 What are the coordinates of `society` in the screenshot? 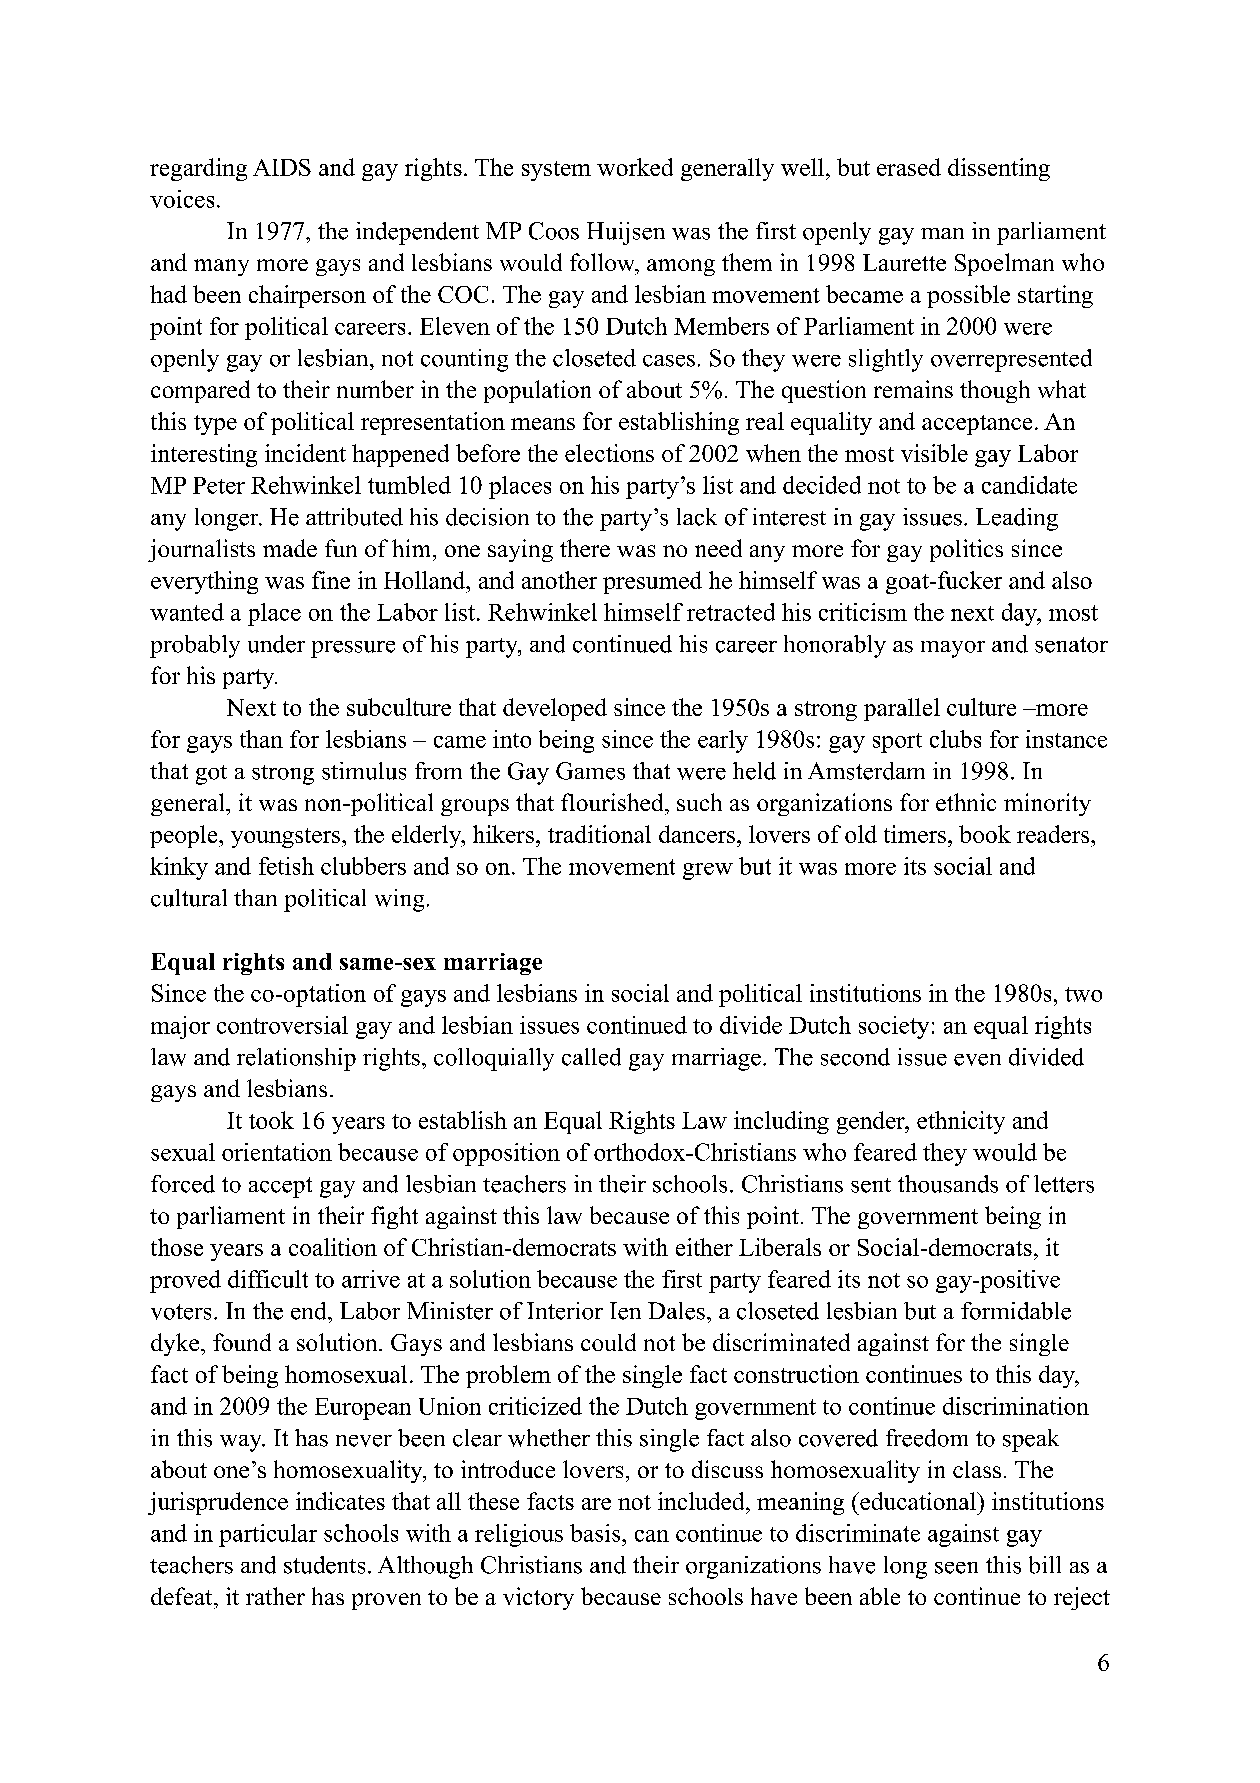 It's located at (894, 1027).
